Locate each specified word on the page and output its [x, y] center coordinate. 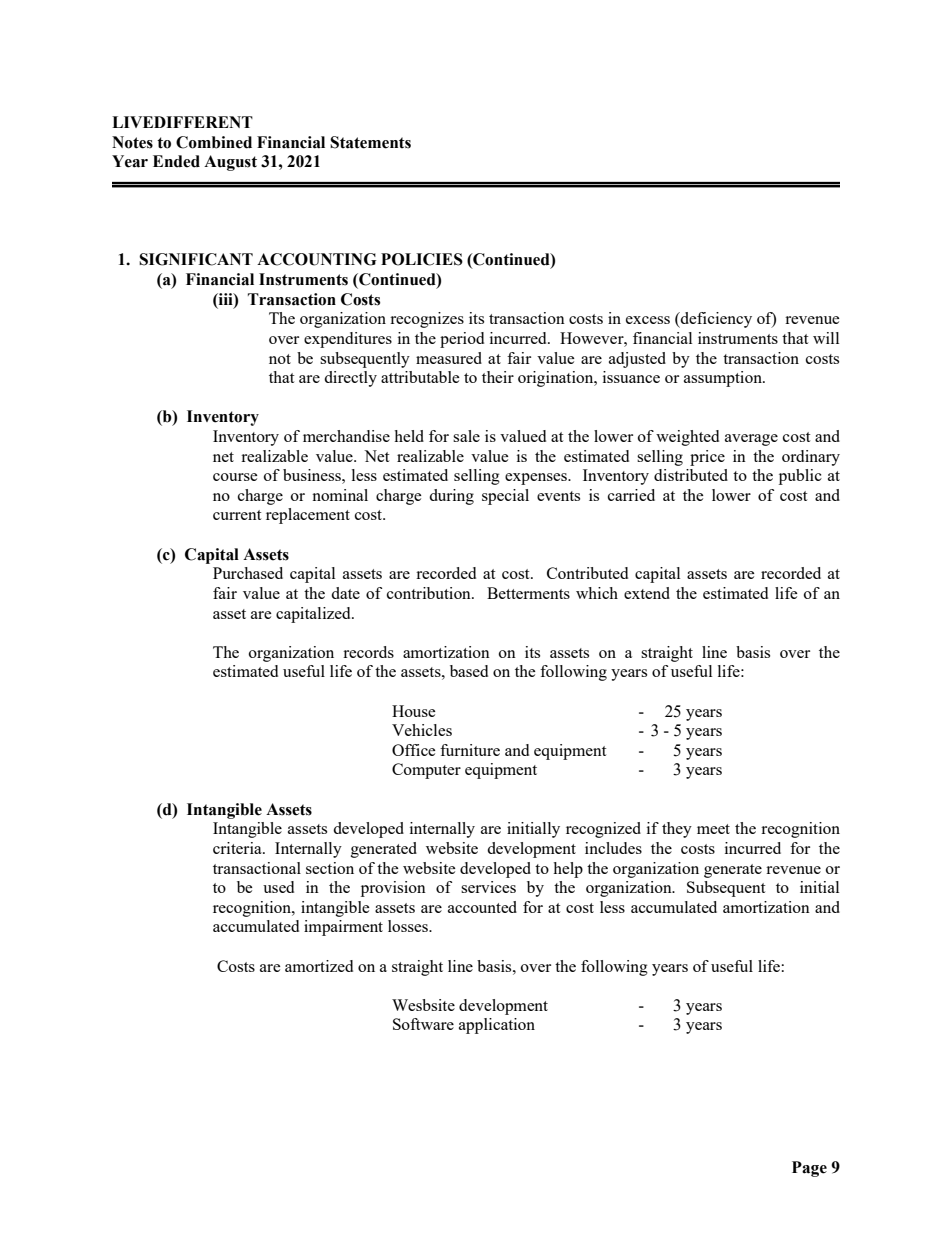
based [469, 671]
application [497, 1026]
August [230, 163]
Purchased [248, 573]
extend [647, 593]
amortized [319, 966]
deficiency [715, 320]
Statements [370, 142]
